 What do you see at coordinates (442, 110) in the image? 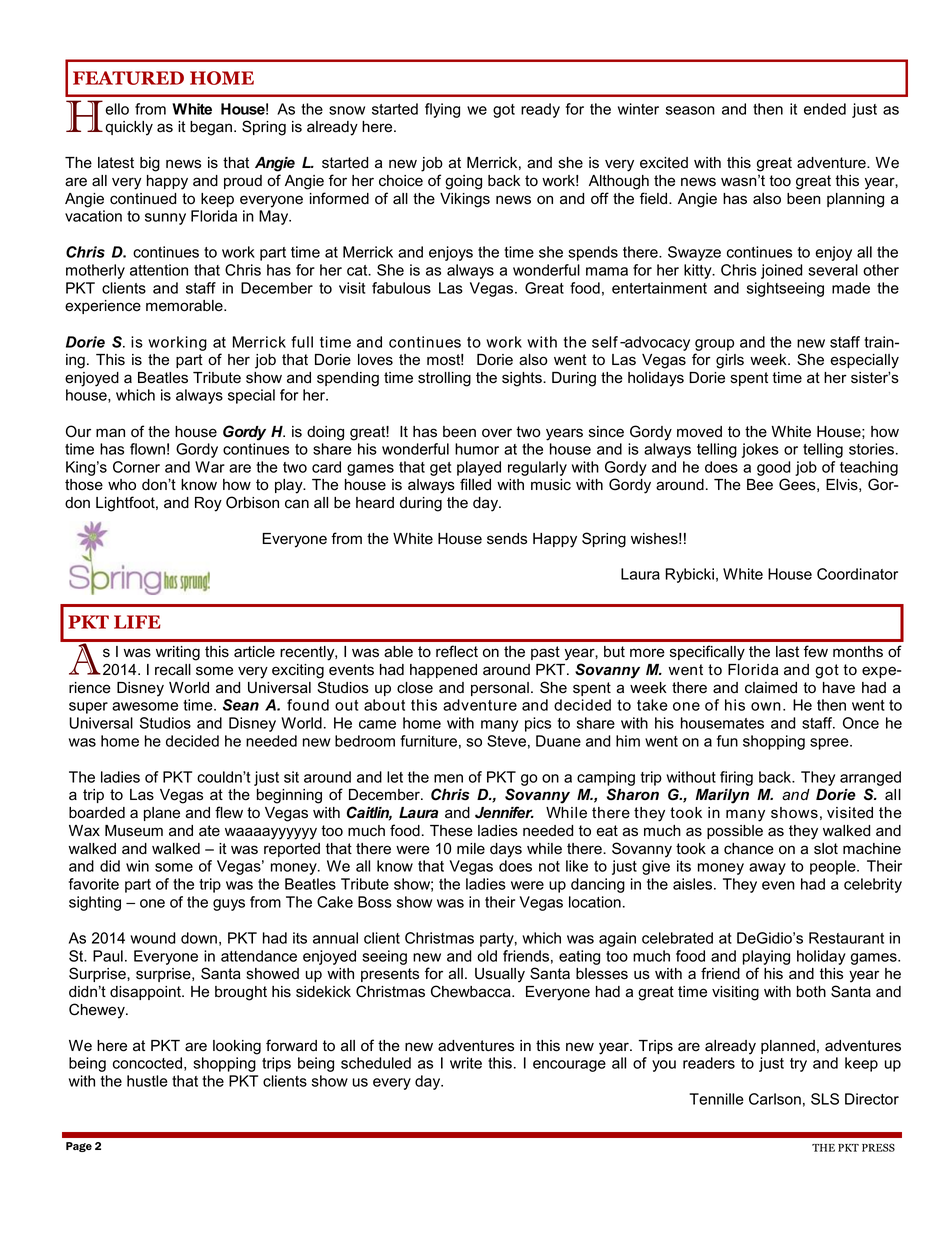
I see `flying` at bounding box center [442, 110].
